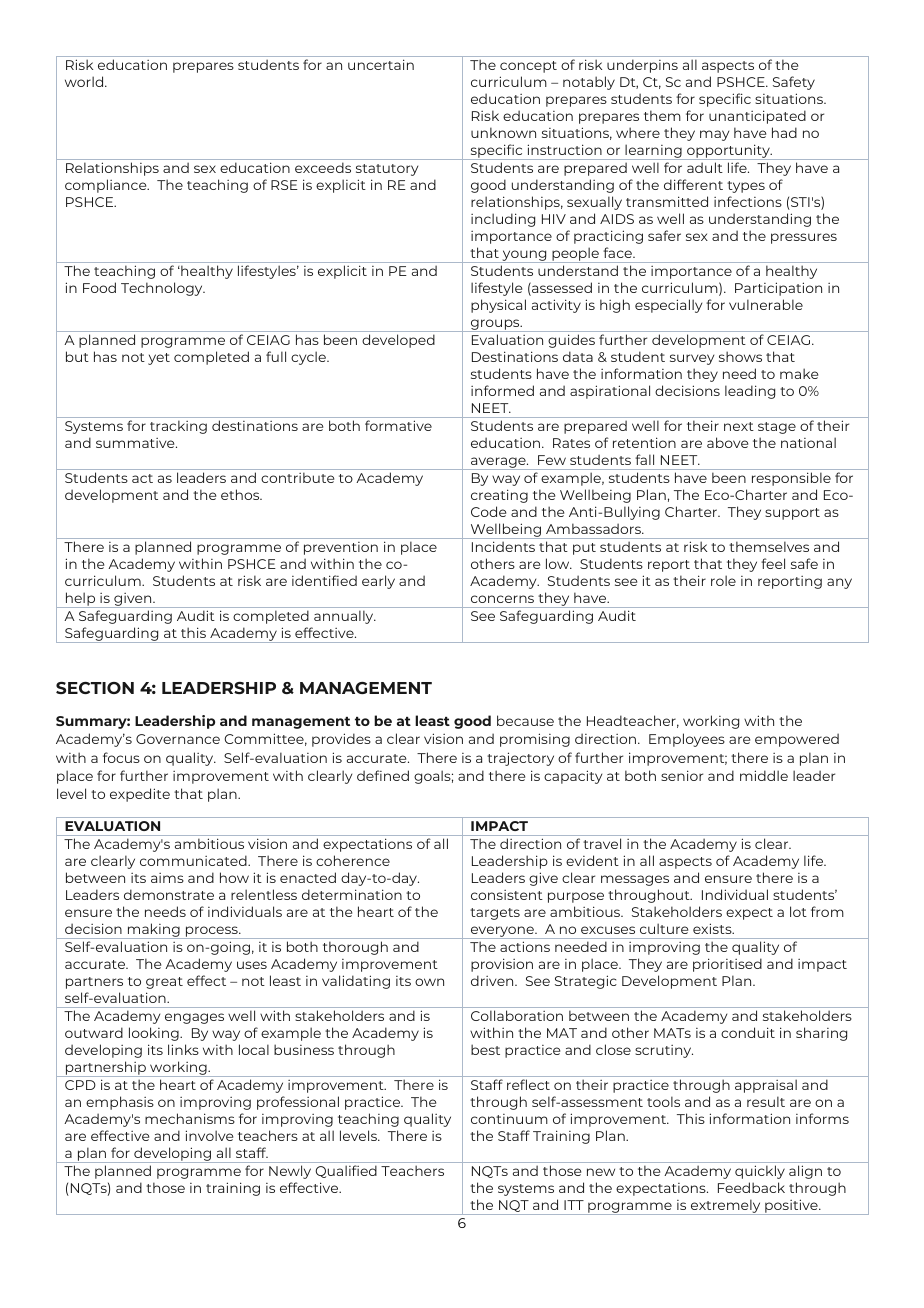 This page has height=1308, width=924. What do you see at coordinates (136, 443) in the page?
I see `summative` at bounding box center [136, 443].
